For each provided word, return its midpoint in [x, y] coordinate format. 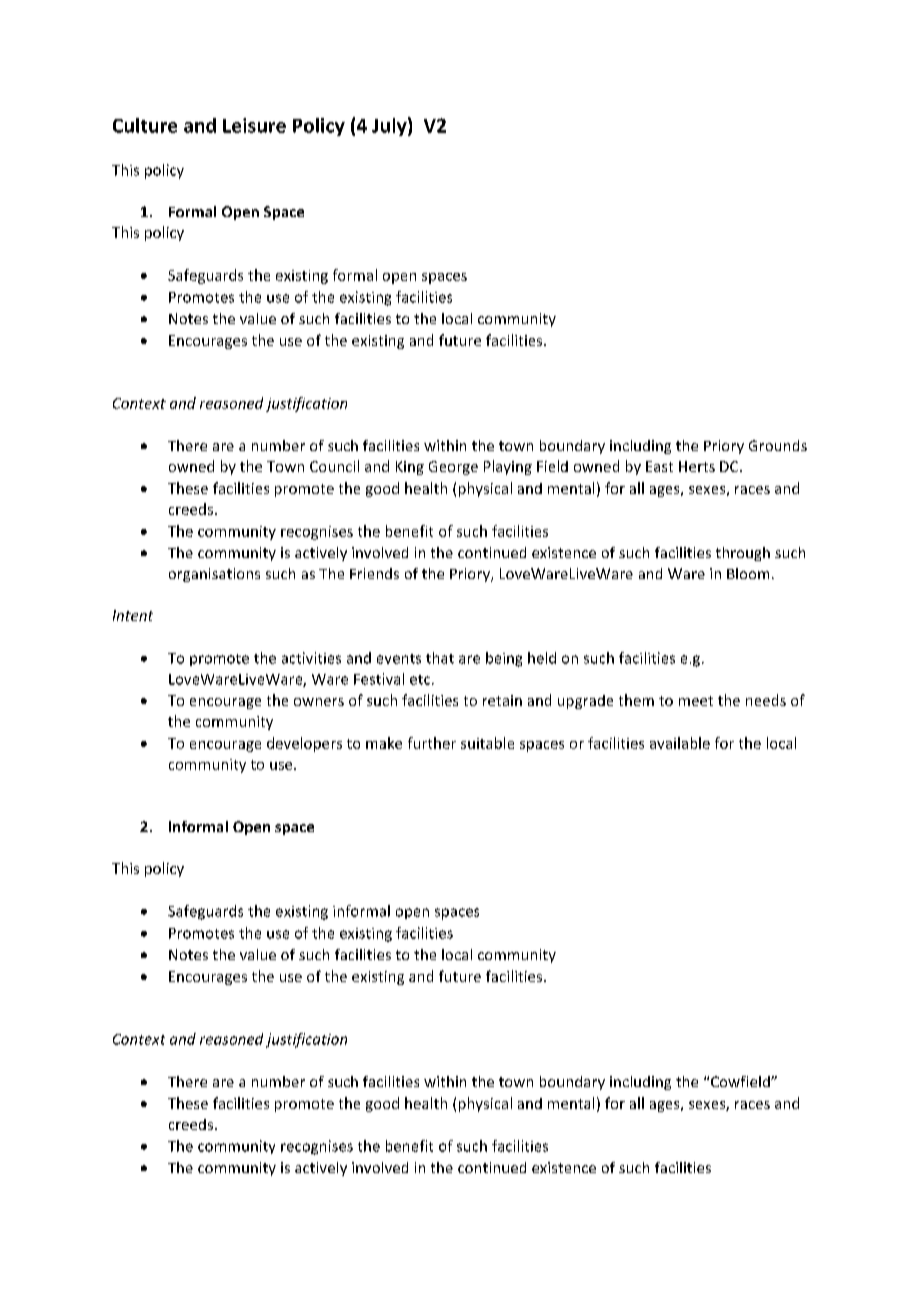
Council [334, 466]
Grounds [778, 445]
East [659, 466]
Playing [508, 467]
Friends [374, 573]
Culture [145, 125]
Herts [697, 466]
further [432, 743]
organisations [214, 575]
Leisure [254, 125]
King [410, 468]
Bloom [748, 573]
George [453, 468]
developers [304, 744]
